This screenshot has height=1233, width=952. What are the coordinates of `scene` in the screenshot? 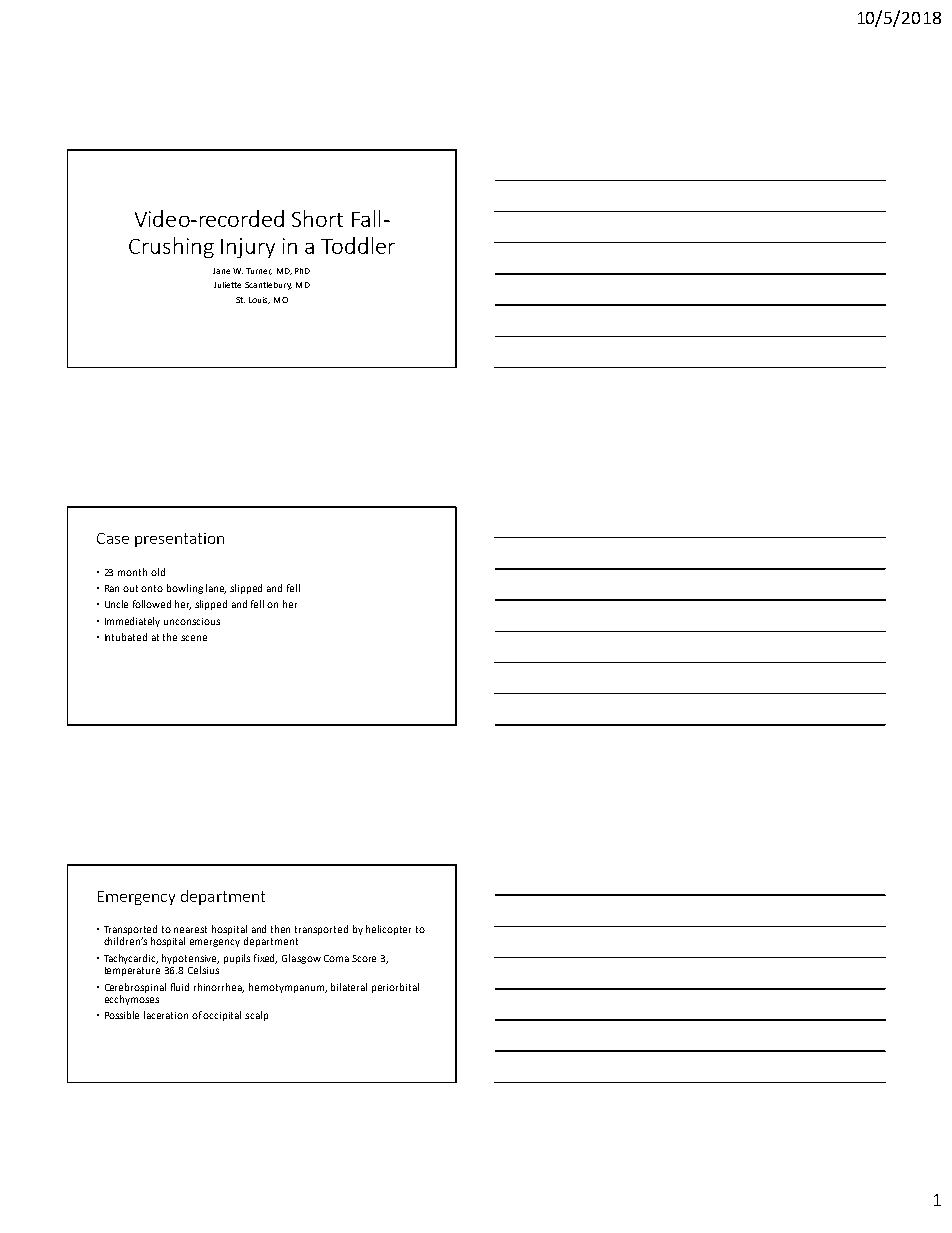 It's located at (194, 638).
